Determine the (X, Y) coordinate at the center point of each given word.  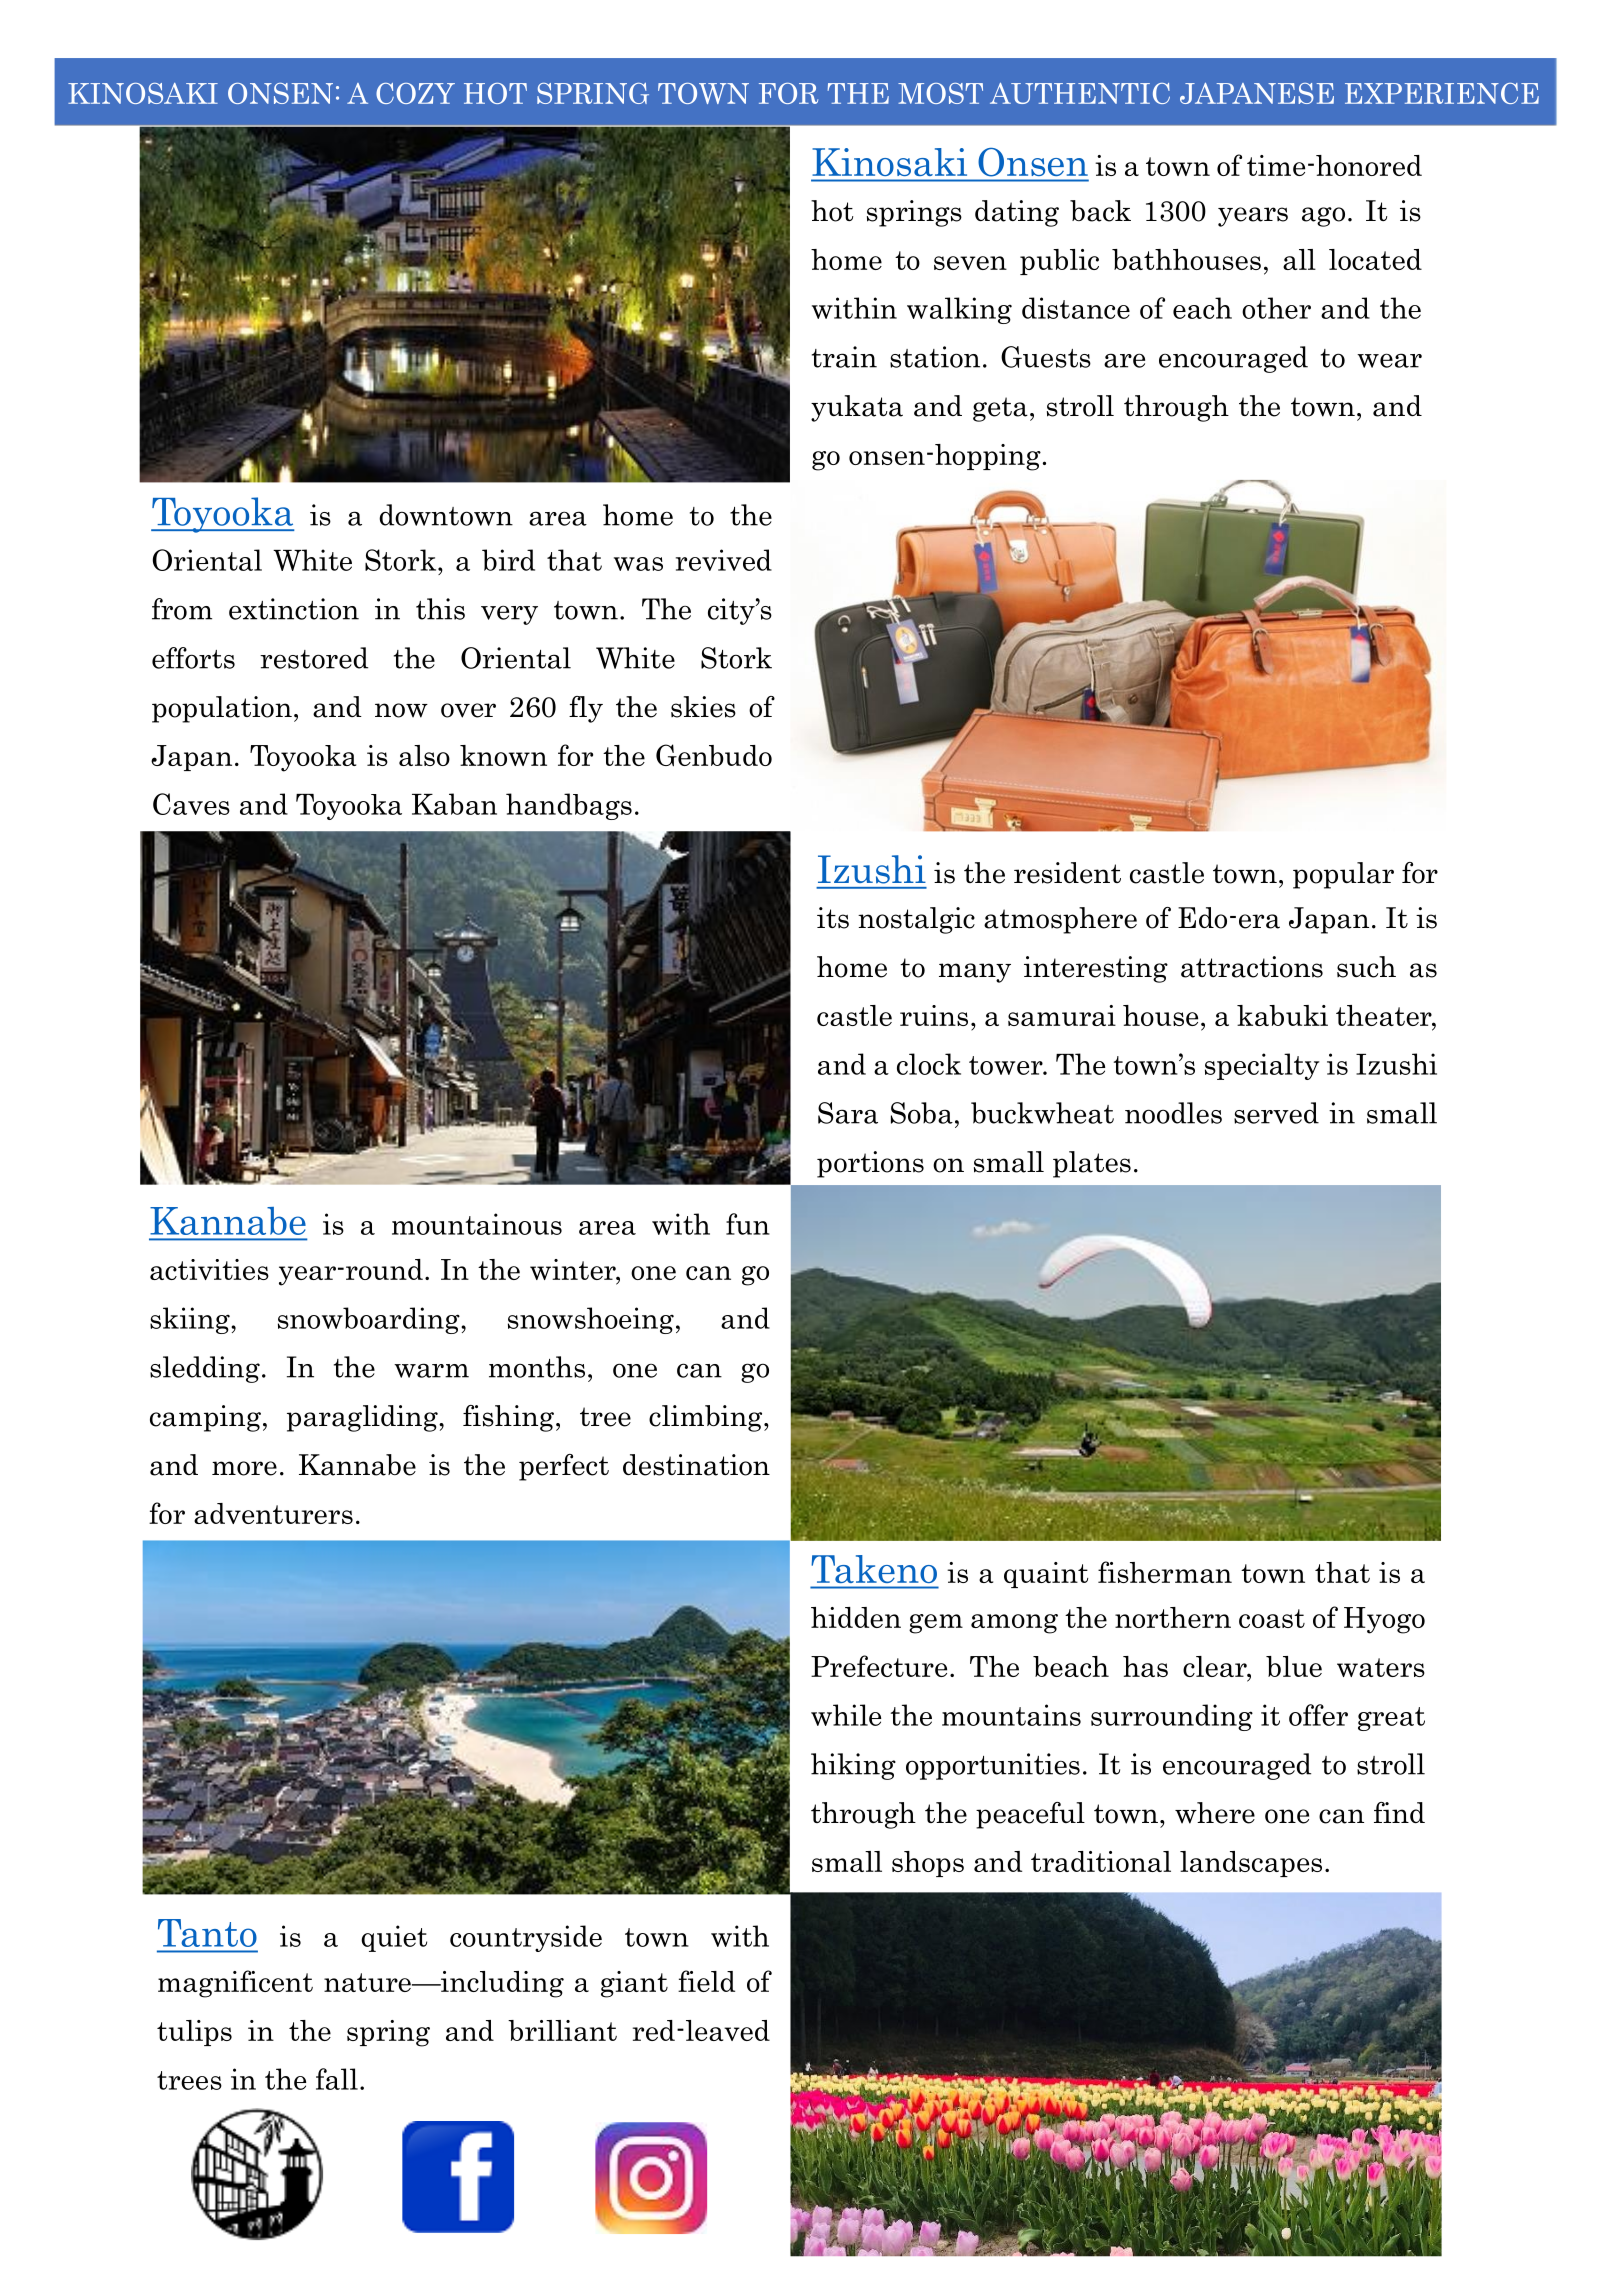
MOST (940, 93)
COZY (415, 93)
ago (1323, 217)
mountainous (477, 1224)
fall (337, 2079)
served (1276, 1113)
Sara (848, 1113)
